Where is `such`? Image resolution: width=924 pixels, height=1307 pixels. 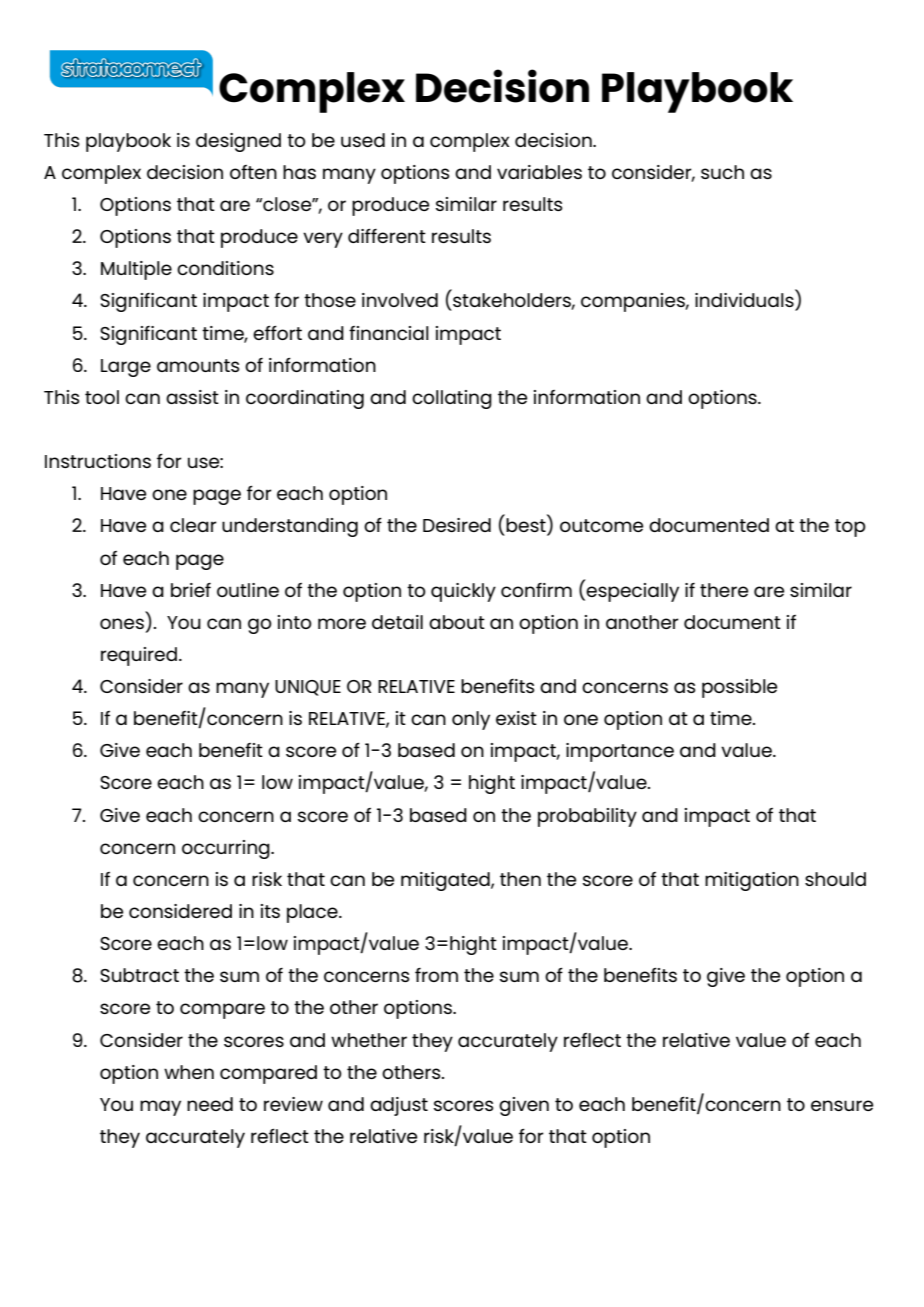
such is located at coordinates (722, 172).
